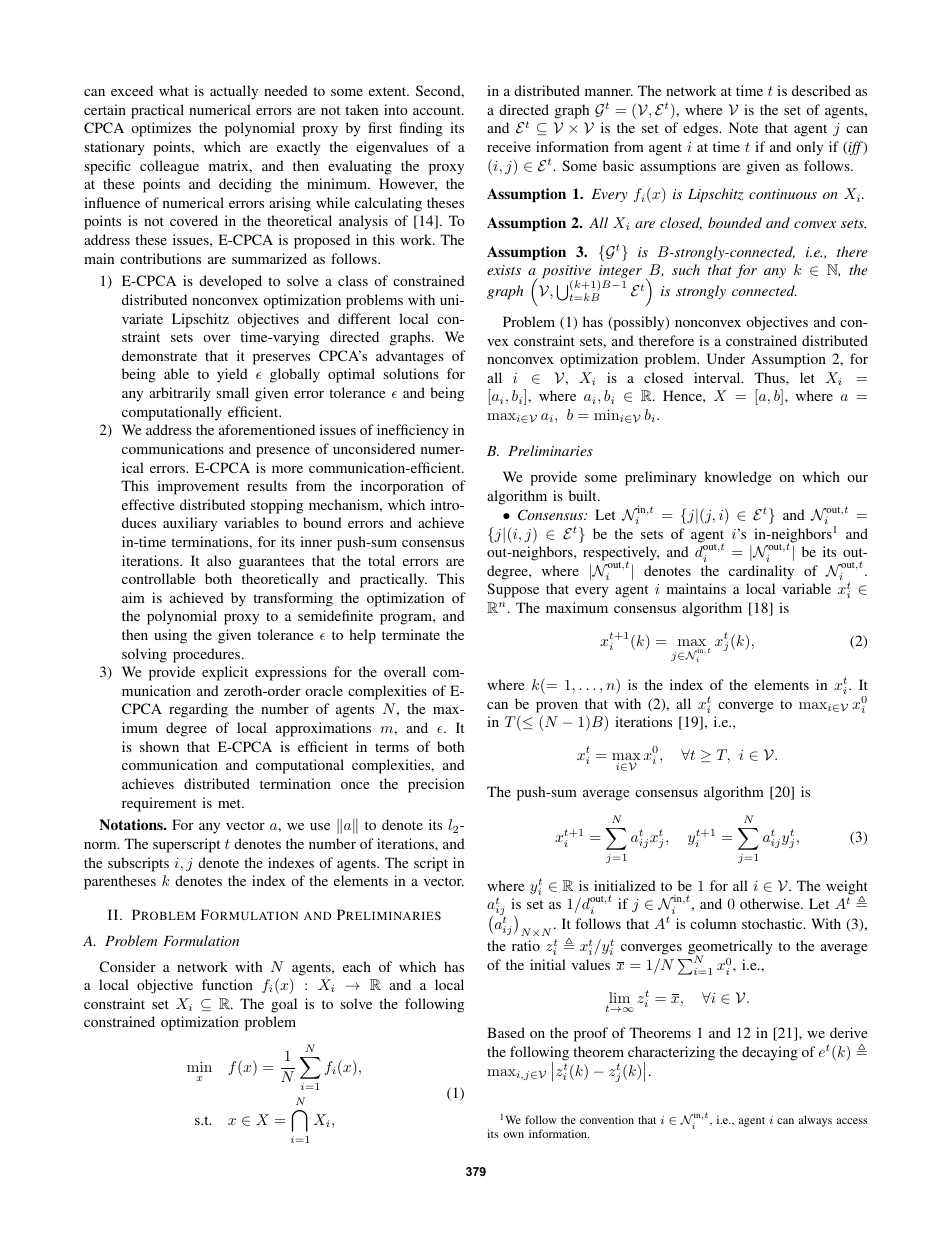  Describe the element at coordinates (161, 129) in the document. I see `optimizes` at that location.
